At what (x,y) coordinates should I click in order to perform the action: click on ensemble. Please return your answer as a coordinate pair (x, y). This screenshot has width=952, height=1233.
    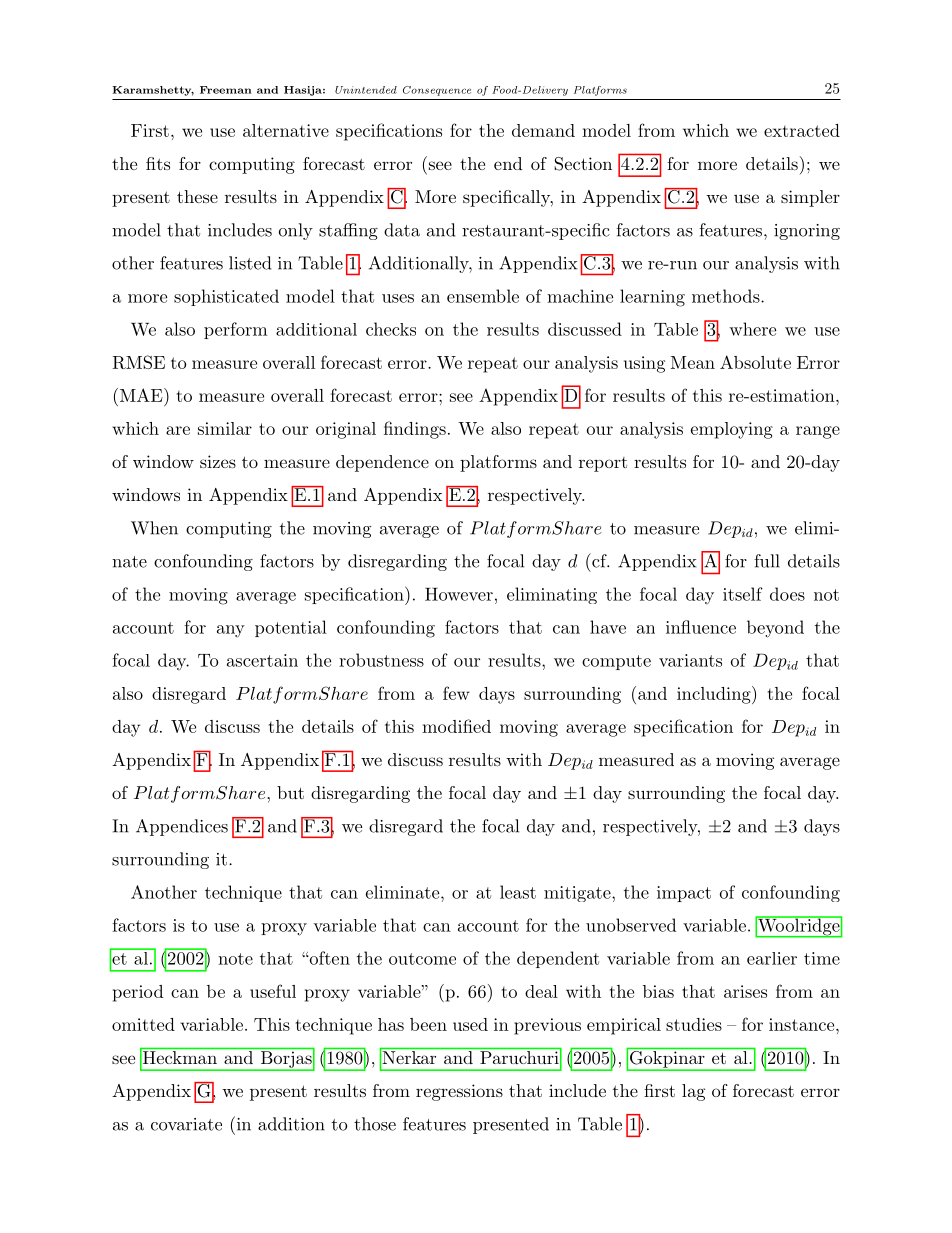
    Looking at the image, I should click on (483, 296).
